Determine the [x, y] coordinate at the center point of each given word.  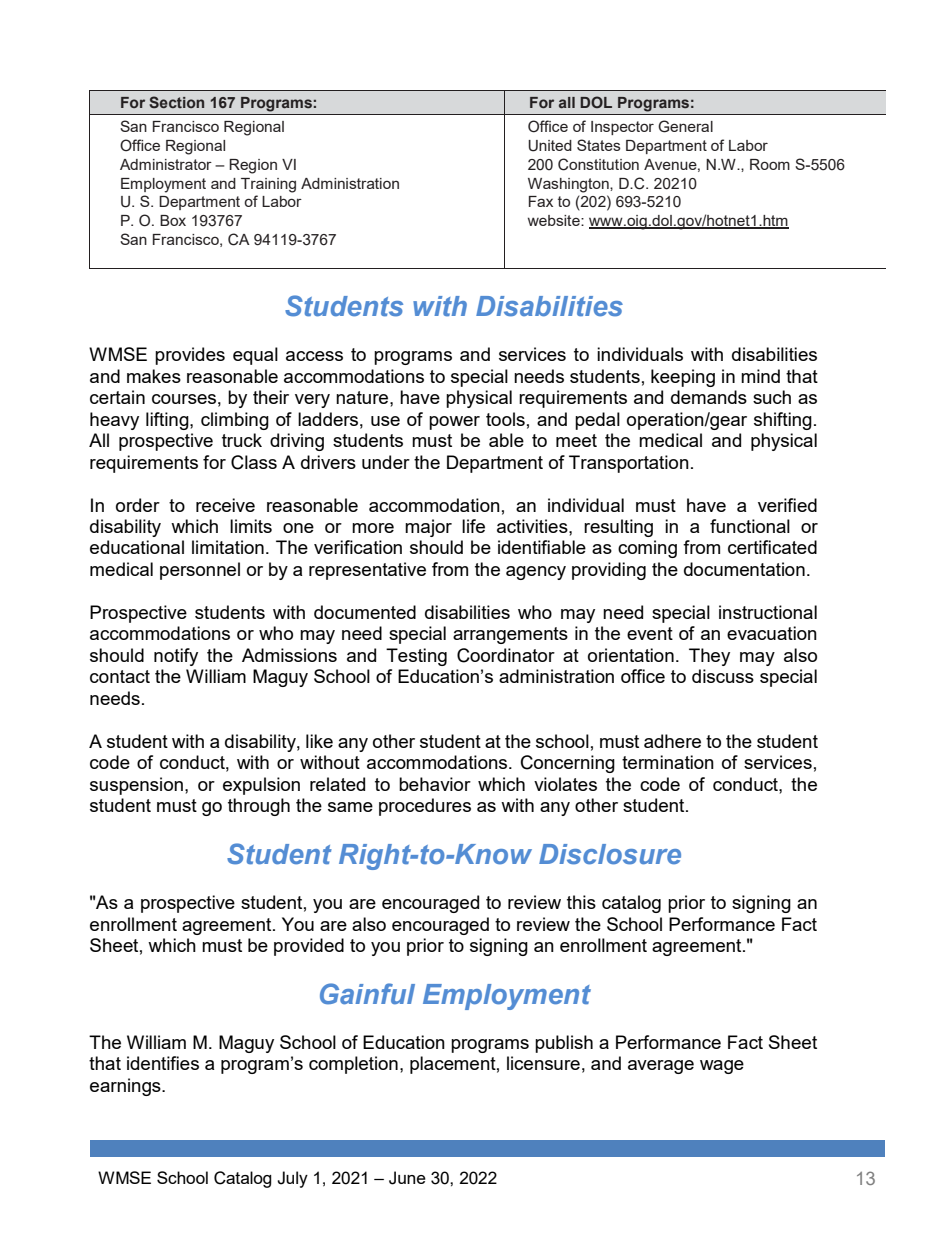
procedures [425, 807]
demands [709, 397]
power [454, 423]
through [259, 807]
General [685, 126]
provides [190, 356]
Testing [416, 657]
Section [176, 102]
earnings [126, 1087]
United [550, 146]
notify [176, 657]
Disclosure [610, 854]
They [709, 657]
